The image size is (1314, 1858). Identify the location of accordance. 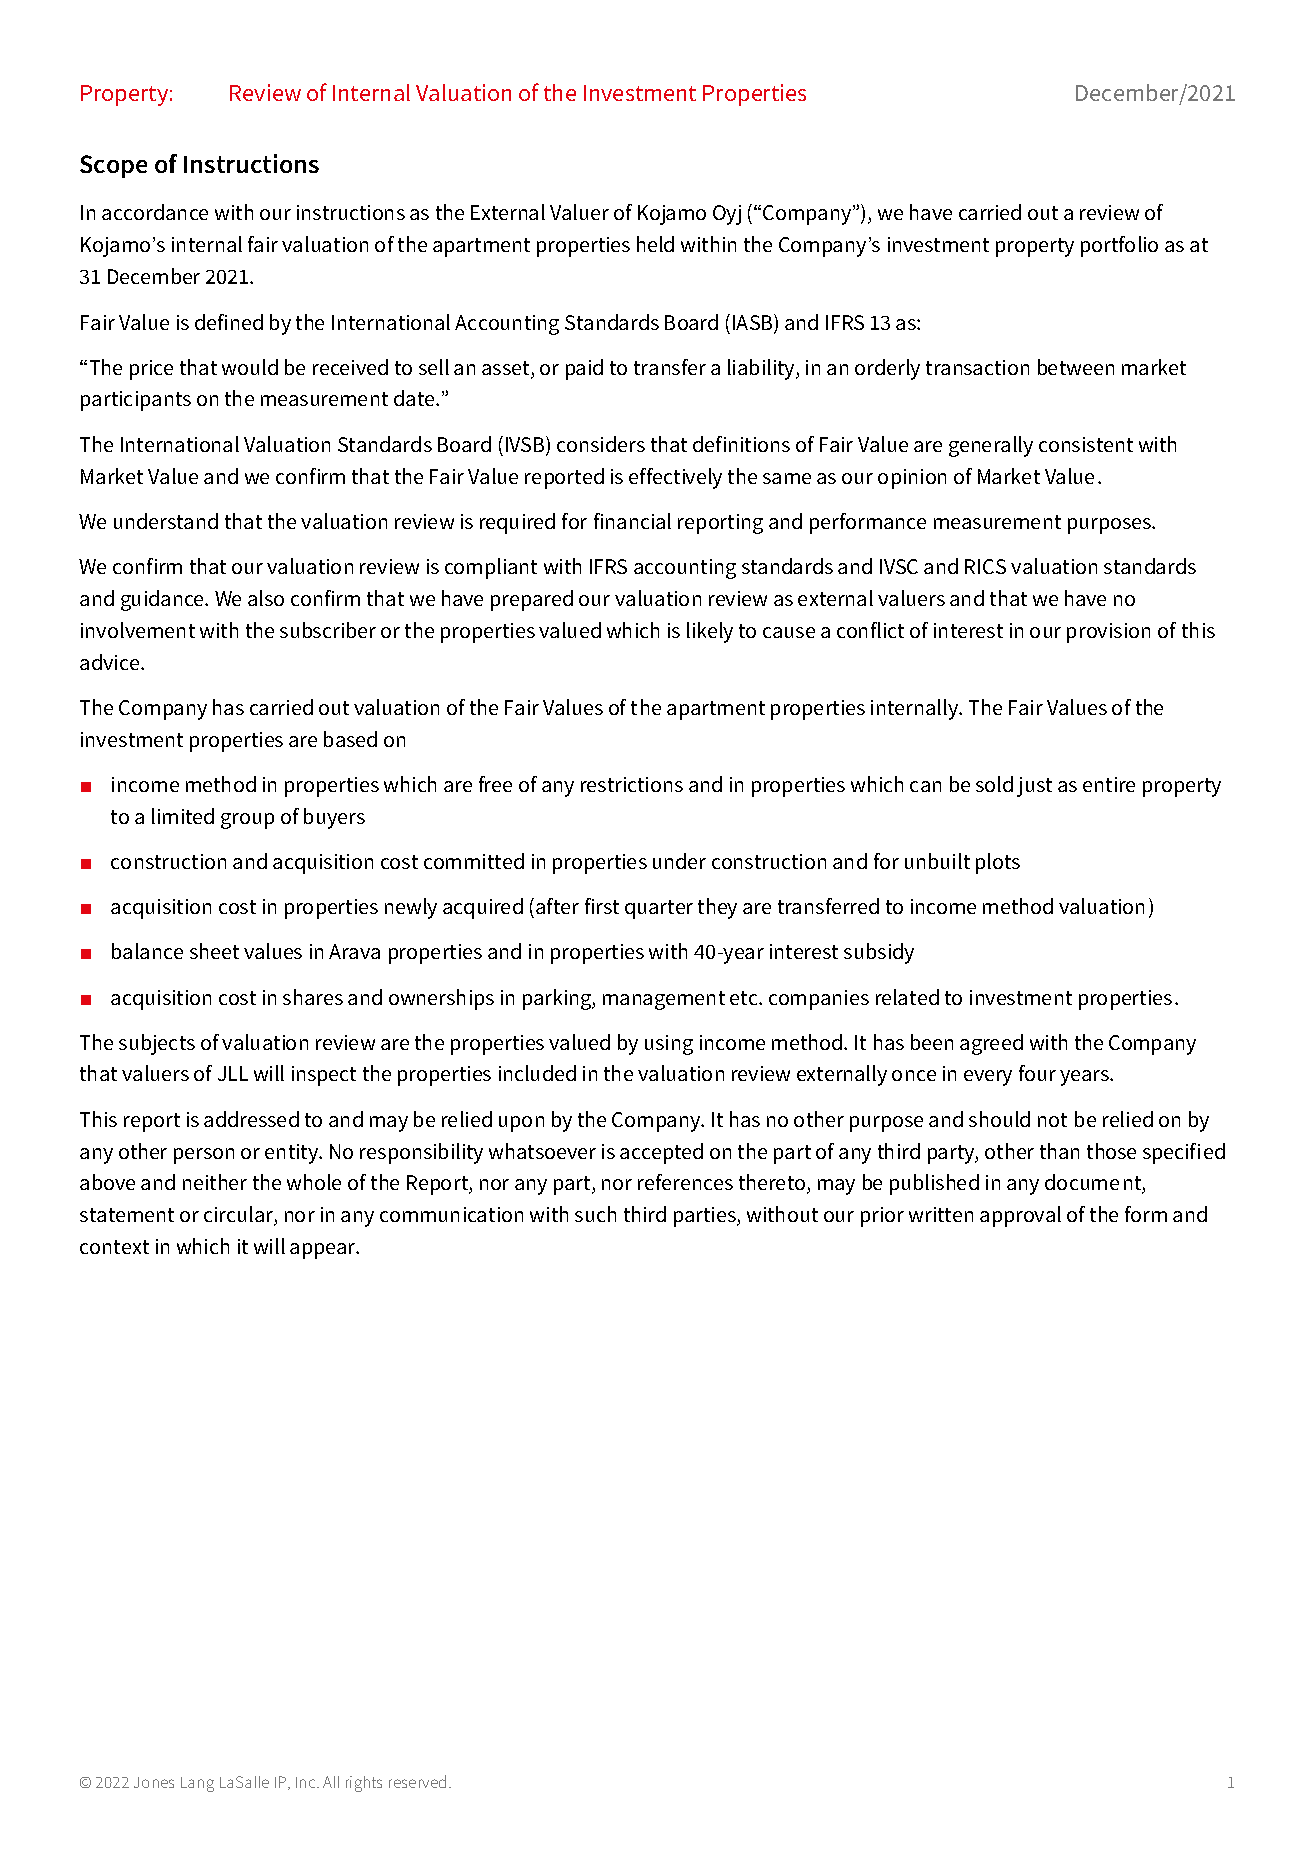
(155, 212).
